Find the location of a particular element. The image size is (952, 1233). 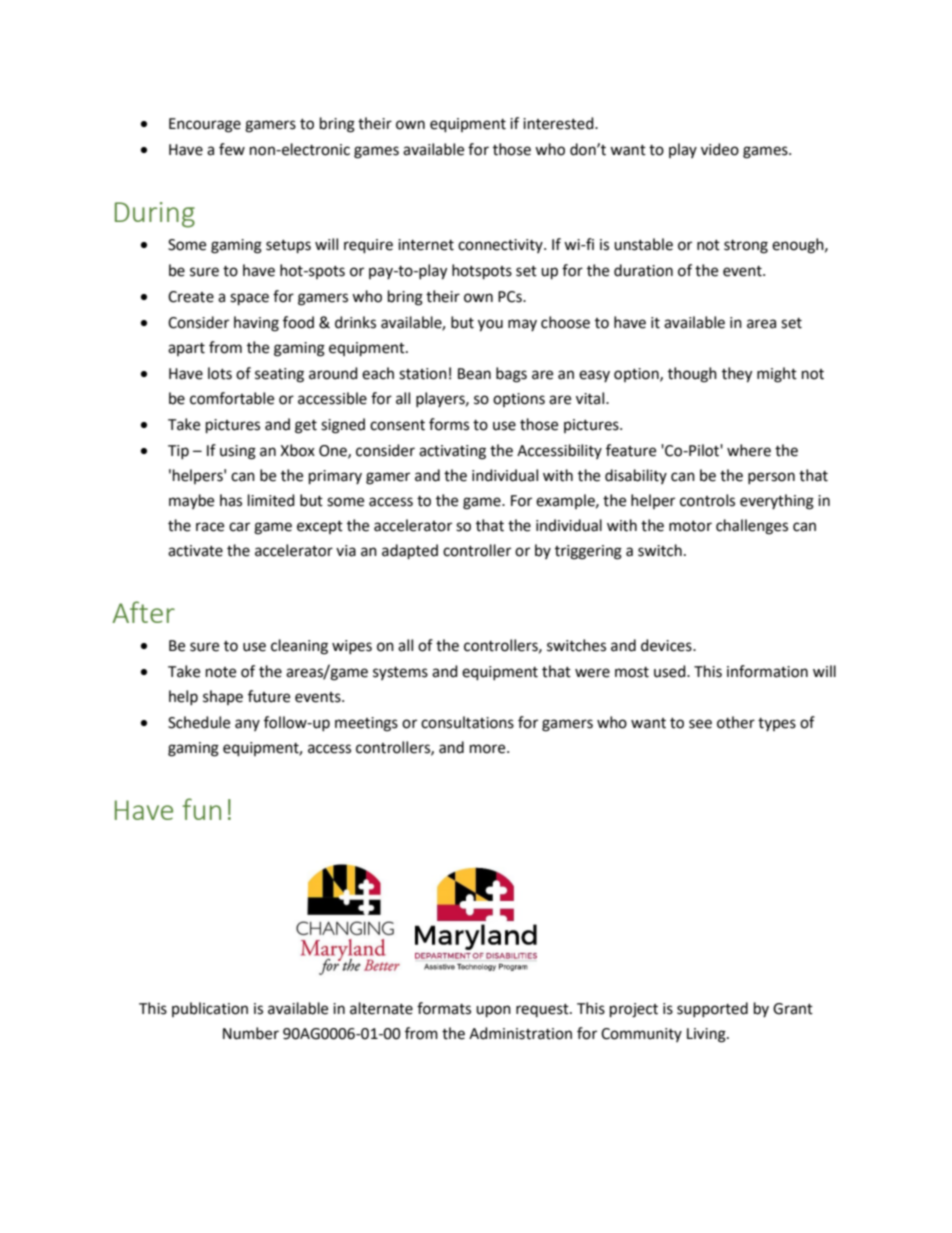

fun is located at coordinates (202, 809).
